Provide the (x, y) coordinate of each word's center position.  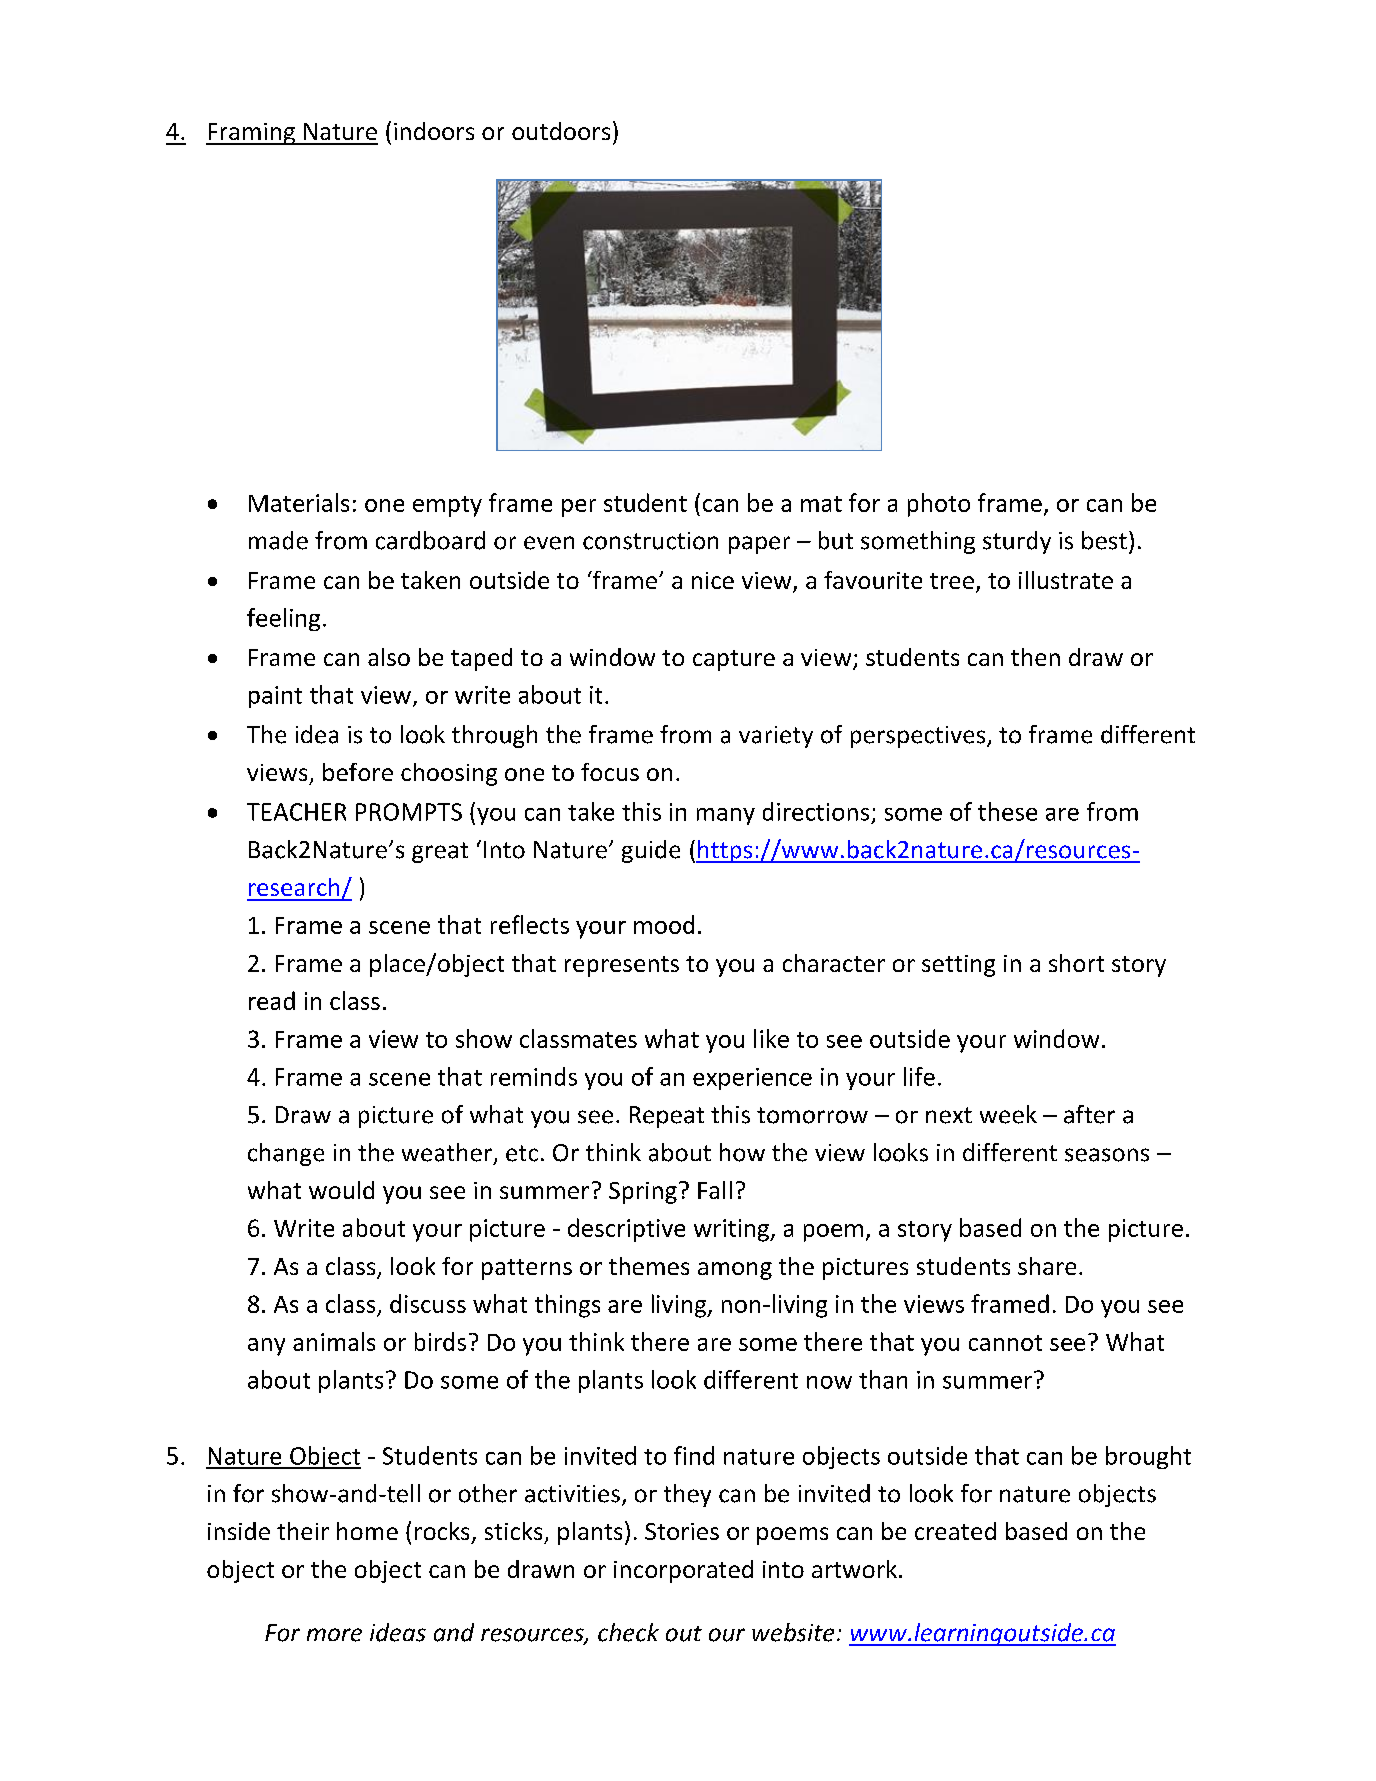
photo (939, 505)
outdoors (561, 131)
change (286, 1154)
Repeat (667, 1117)
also (389, 657)
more (334, 1635)
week (1008, 1114)
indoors (434, 131)
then (1035, 657)
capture (734, 660)
